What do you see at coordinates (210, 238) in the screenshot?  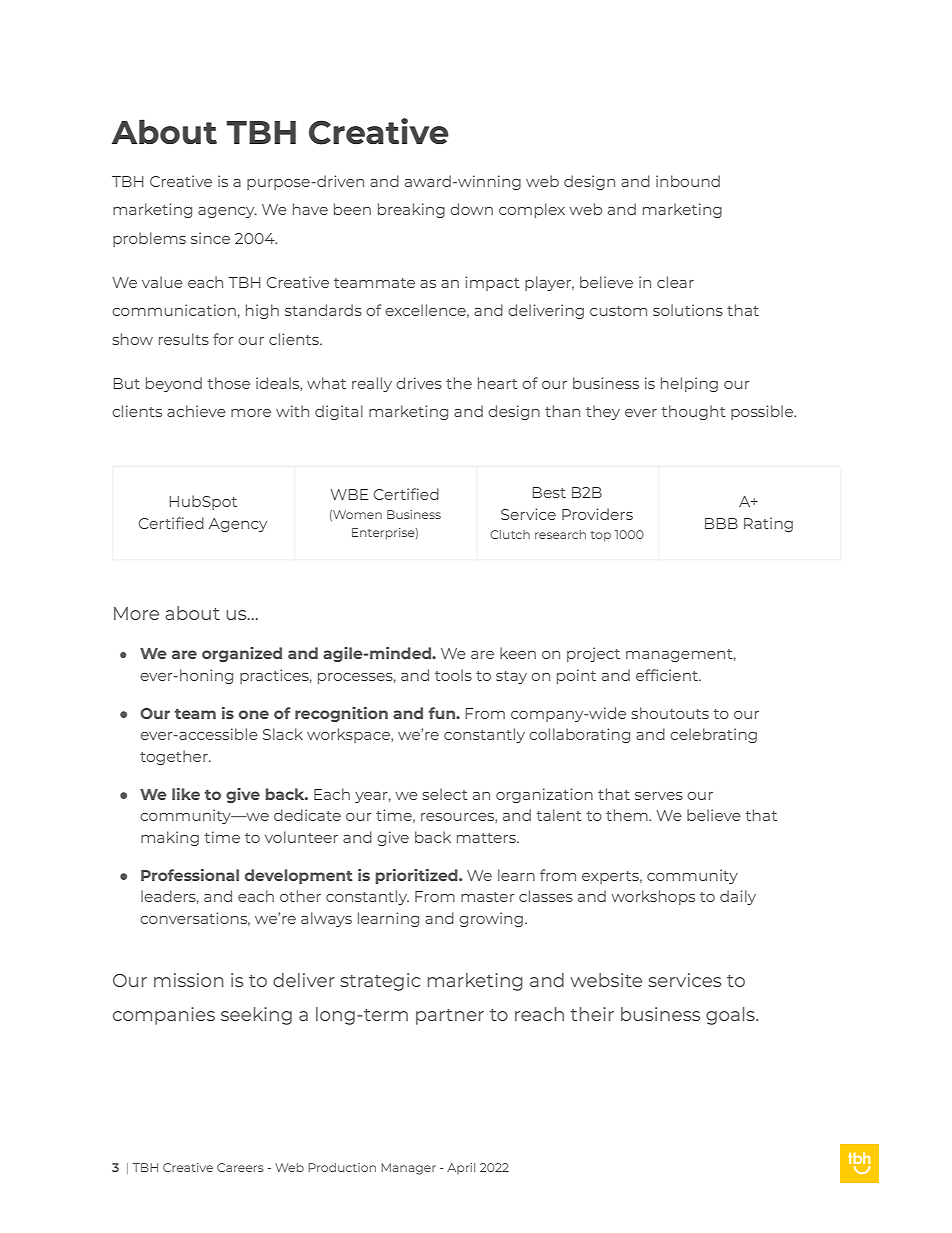 I see `since` at bounding box center [210, 238].
